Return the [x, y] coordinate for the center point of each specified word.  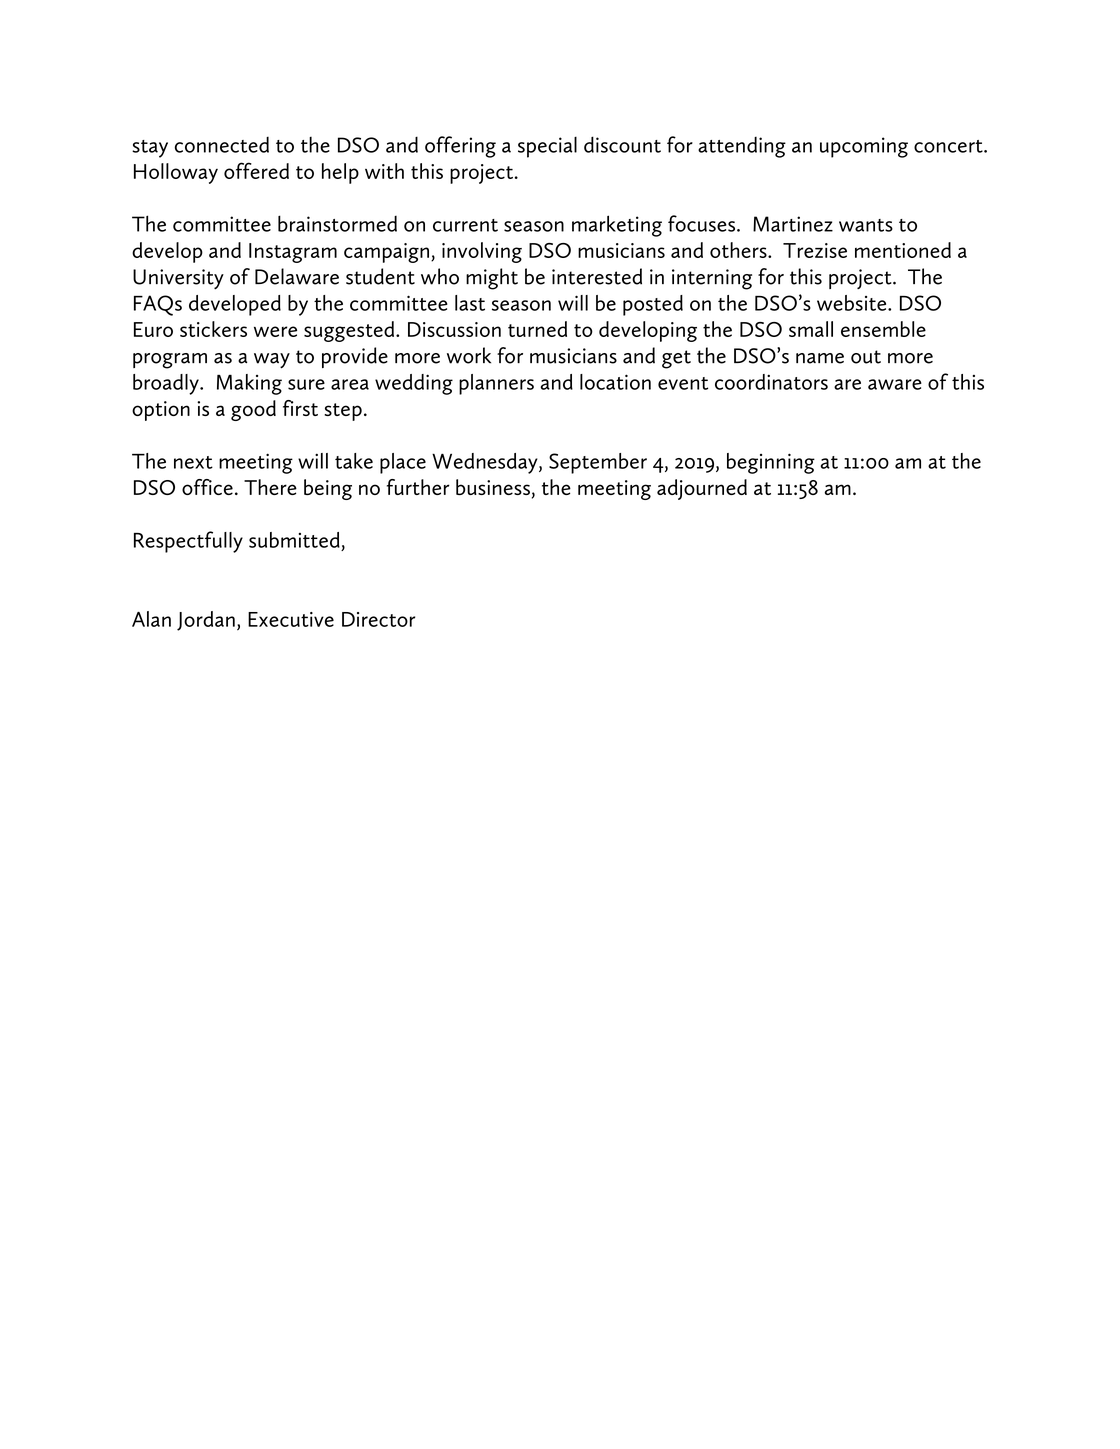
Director [378, 619]
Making [249, 384]
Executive [291, 619]
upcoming [864, 147]
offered [256, 170]
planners [496, 384]
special [547, 147]
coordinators [771, 382]
